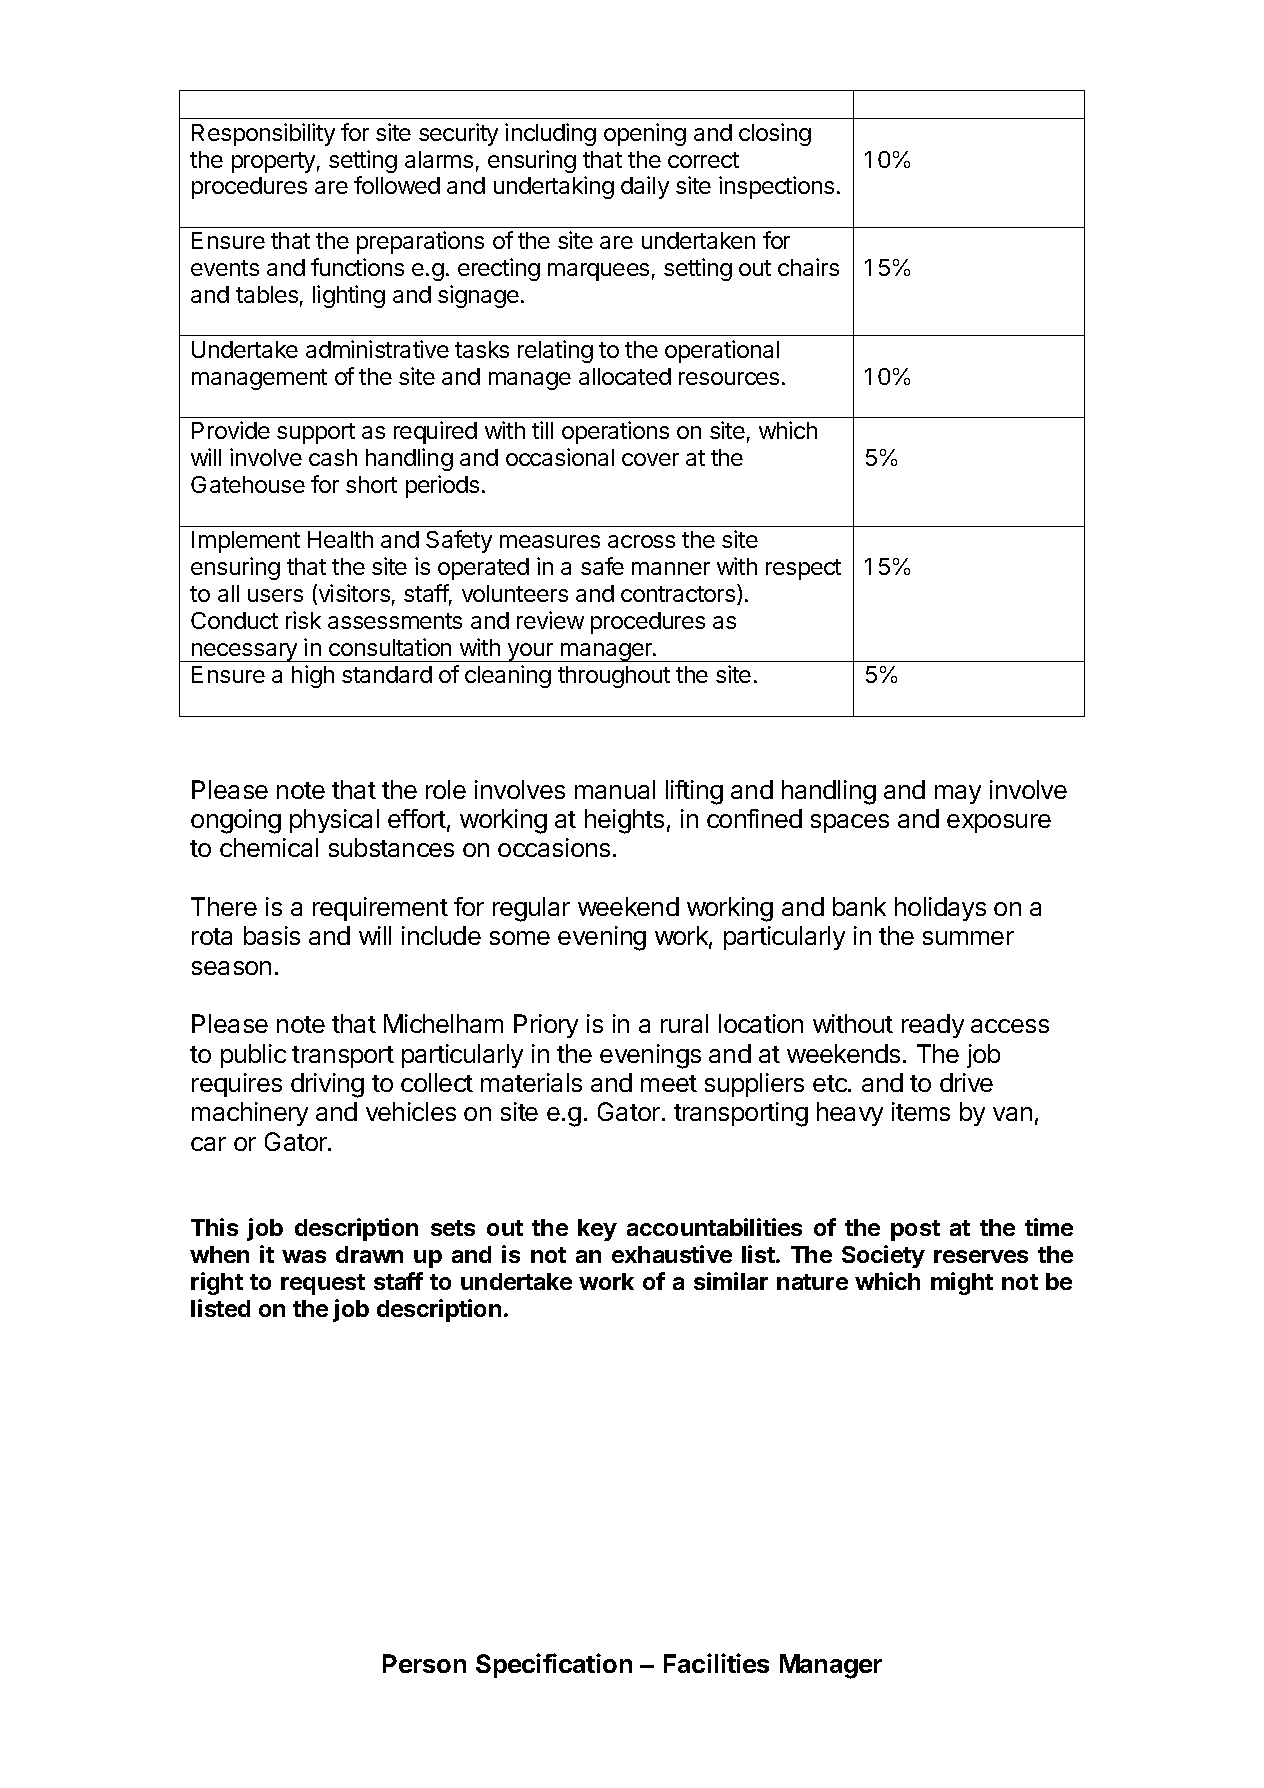 The image size is (1264, 1788). I want to click on holidays, so click(940, 909).
